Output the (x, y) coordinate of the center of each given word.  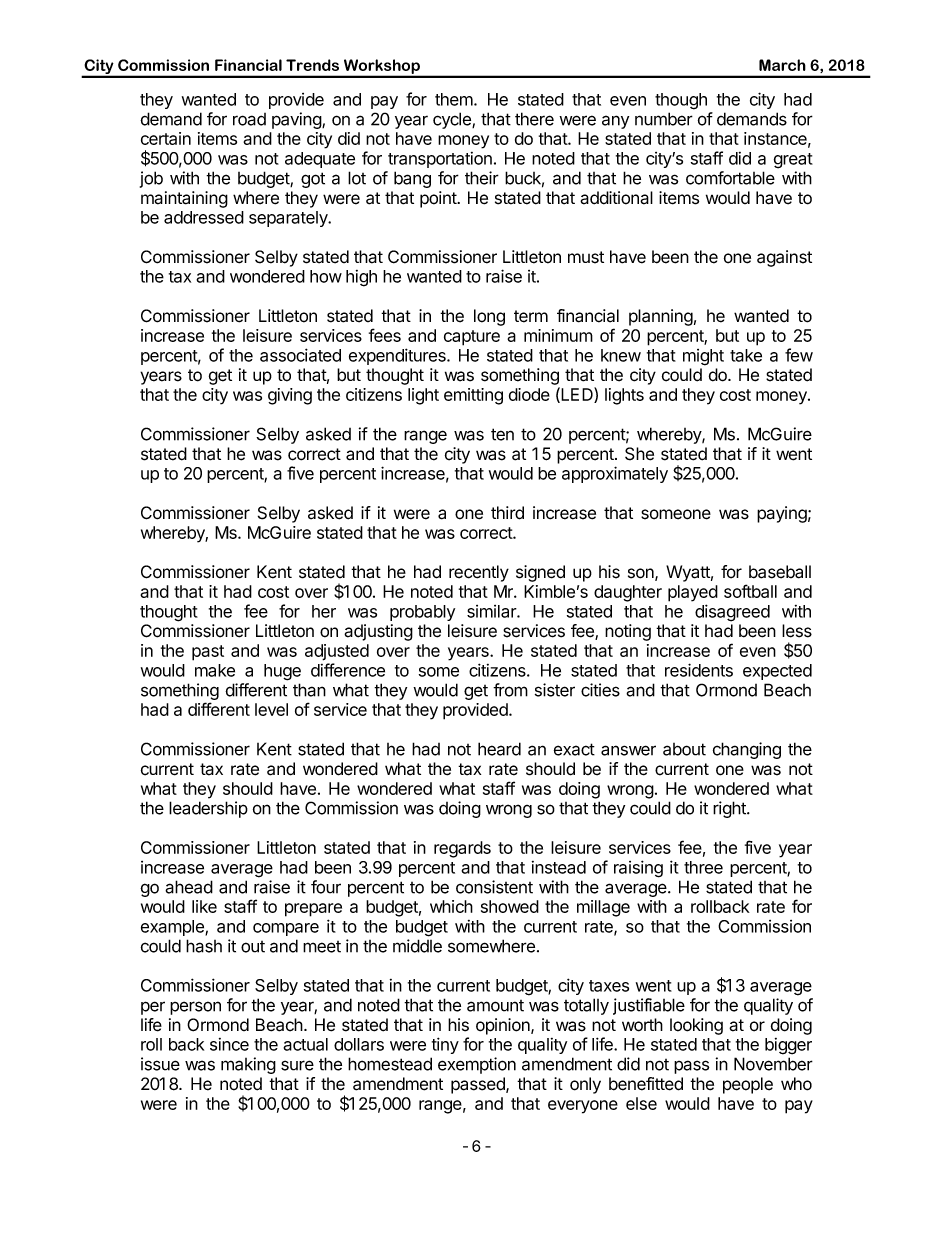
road (249, 119)
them (454, 99)
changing (747, 750)
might (703, 357)
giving (290, 396)
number (664, 119)
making (248, 1065)
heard (499, 749)
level (271, 709)
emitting (473, 396)
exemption (477, 1065)
